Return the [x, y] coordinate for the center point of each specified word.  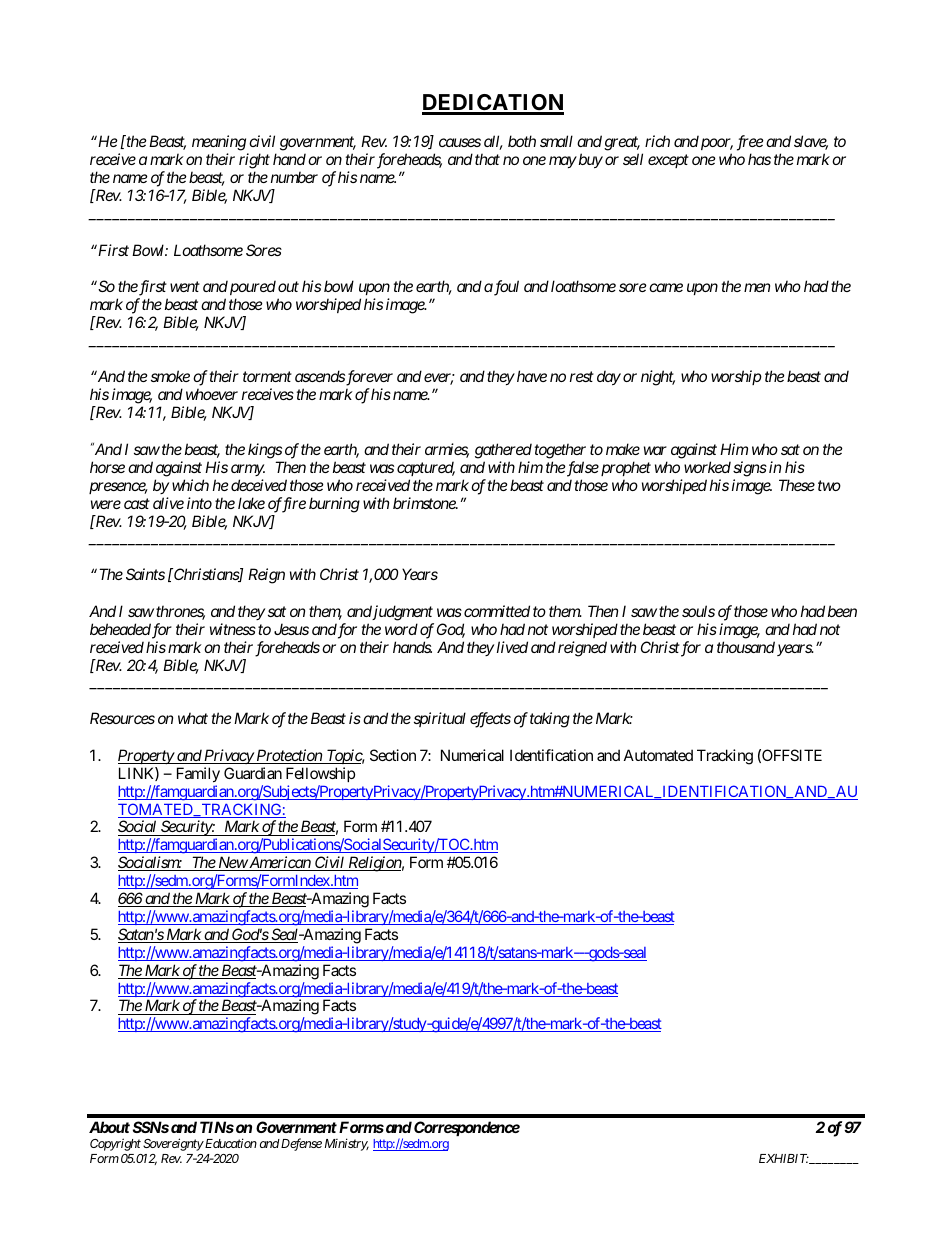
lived [512, 647]
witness [233, 629]
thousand [746, 647]
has [759, 159]
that [487, 159]
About [109, 1127]
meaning [219, 144]
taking [550, 720]
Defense [300, 1144]
